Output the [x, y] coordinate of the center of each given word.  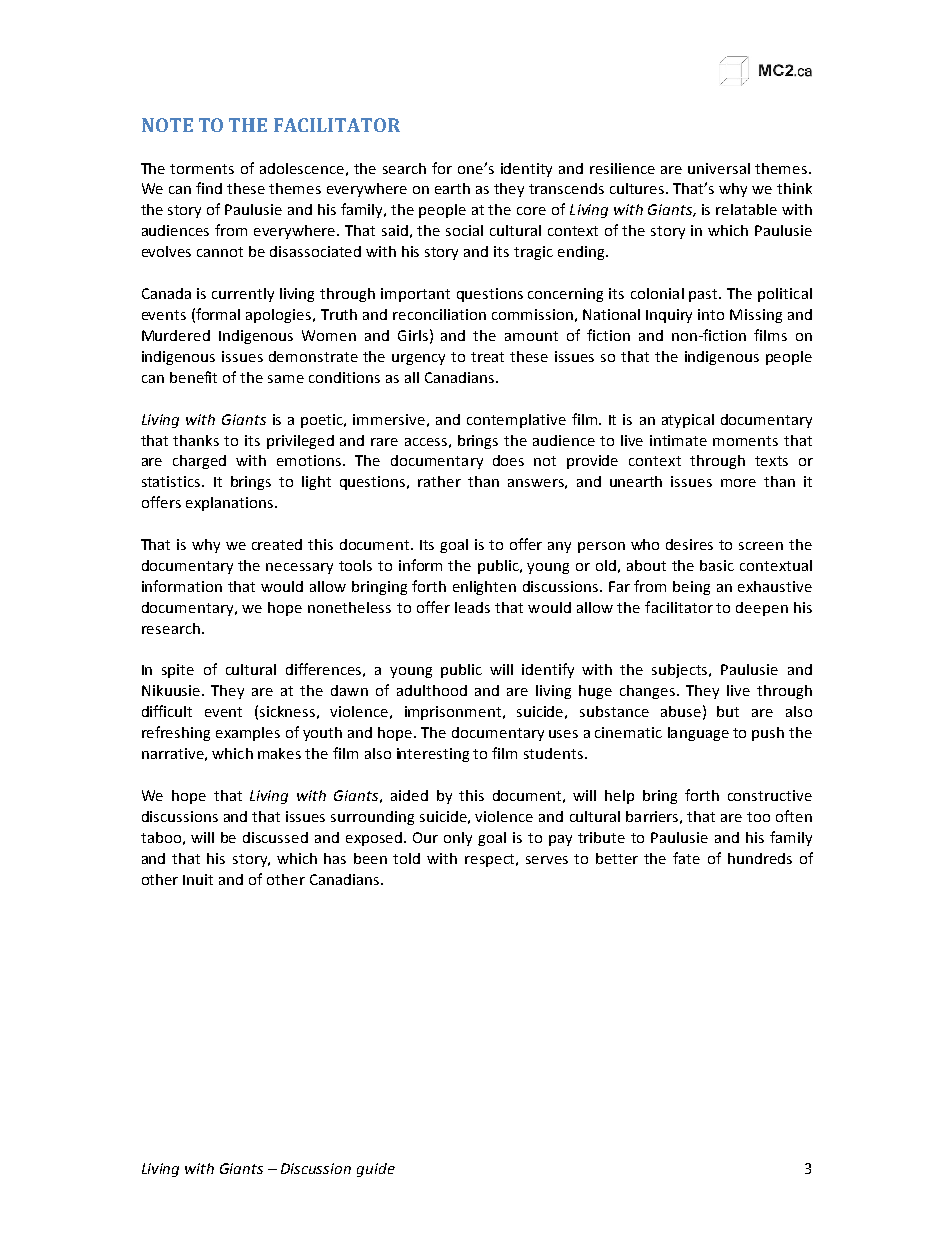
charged [199, 462]
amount [531, 336]
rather [439, 481]
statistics [172, 481]
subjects [681, 671]
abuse [681, 711]
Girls [413, 335]
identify [548, 670]
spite [178, 671]
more [738, 483]
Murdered [176, 335]
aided [409, 795]
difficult [167, 711]
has [335, 858]
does [508, 460]
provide [592, 462]
